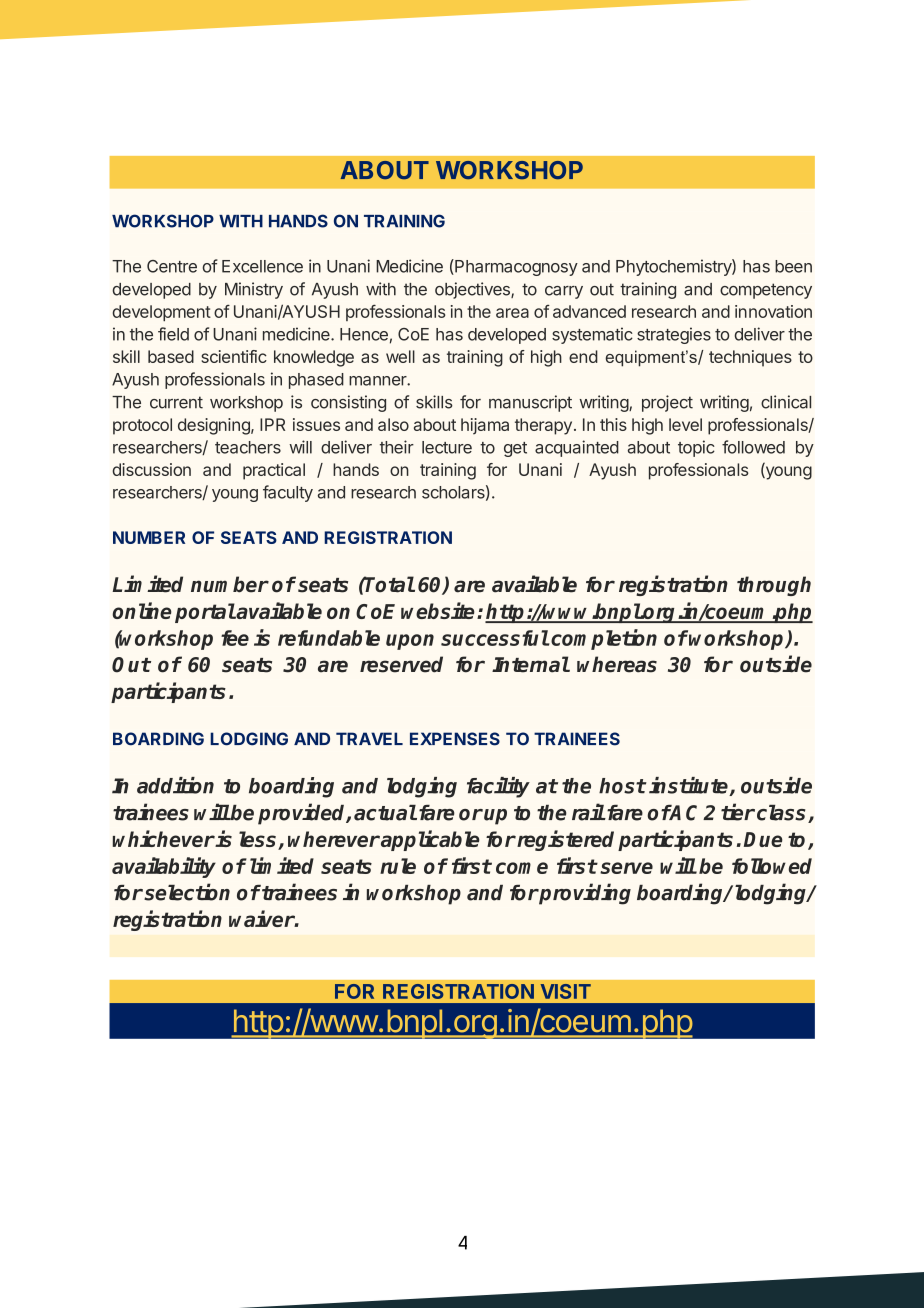 The width and height of the screenshot is (924, 1308). What do you see at coordinates (447, 447) in the screenshot?
I see `lecture` at bounding box center [447, 447].
